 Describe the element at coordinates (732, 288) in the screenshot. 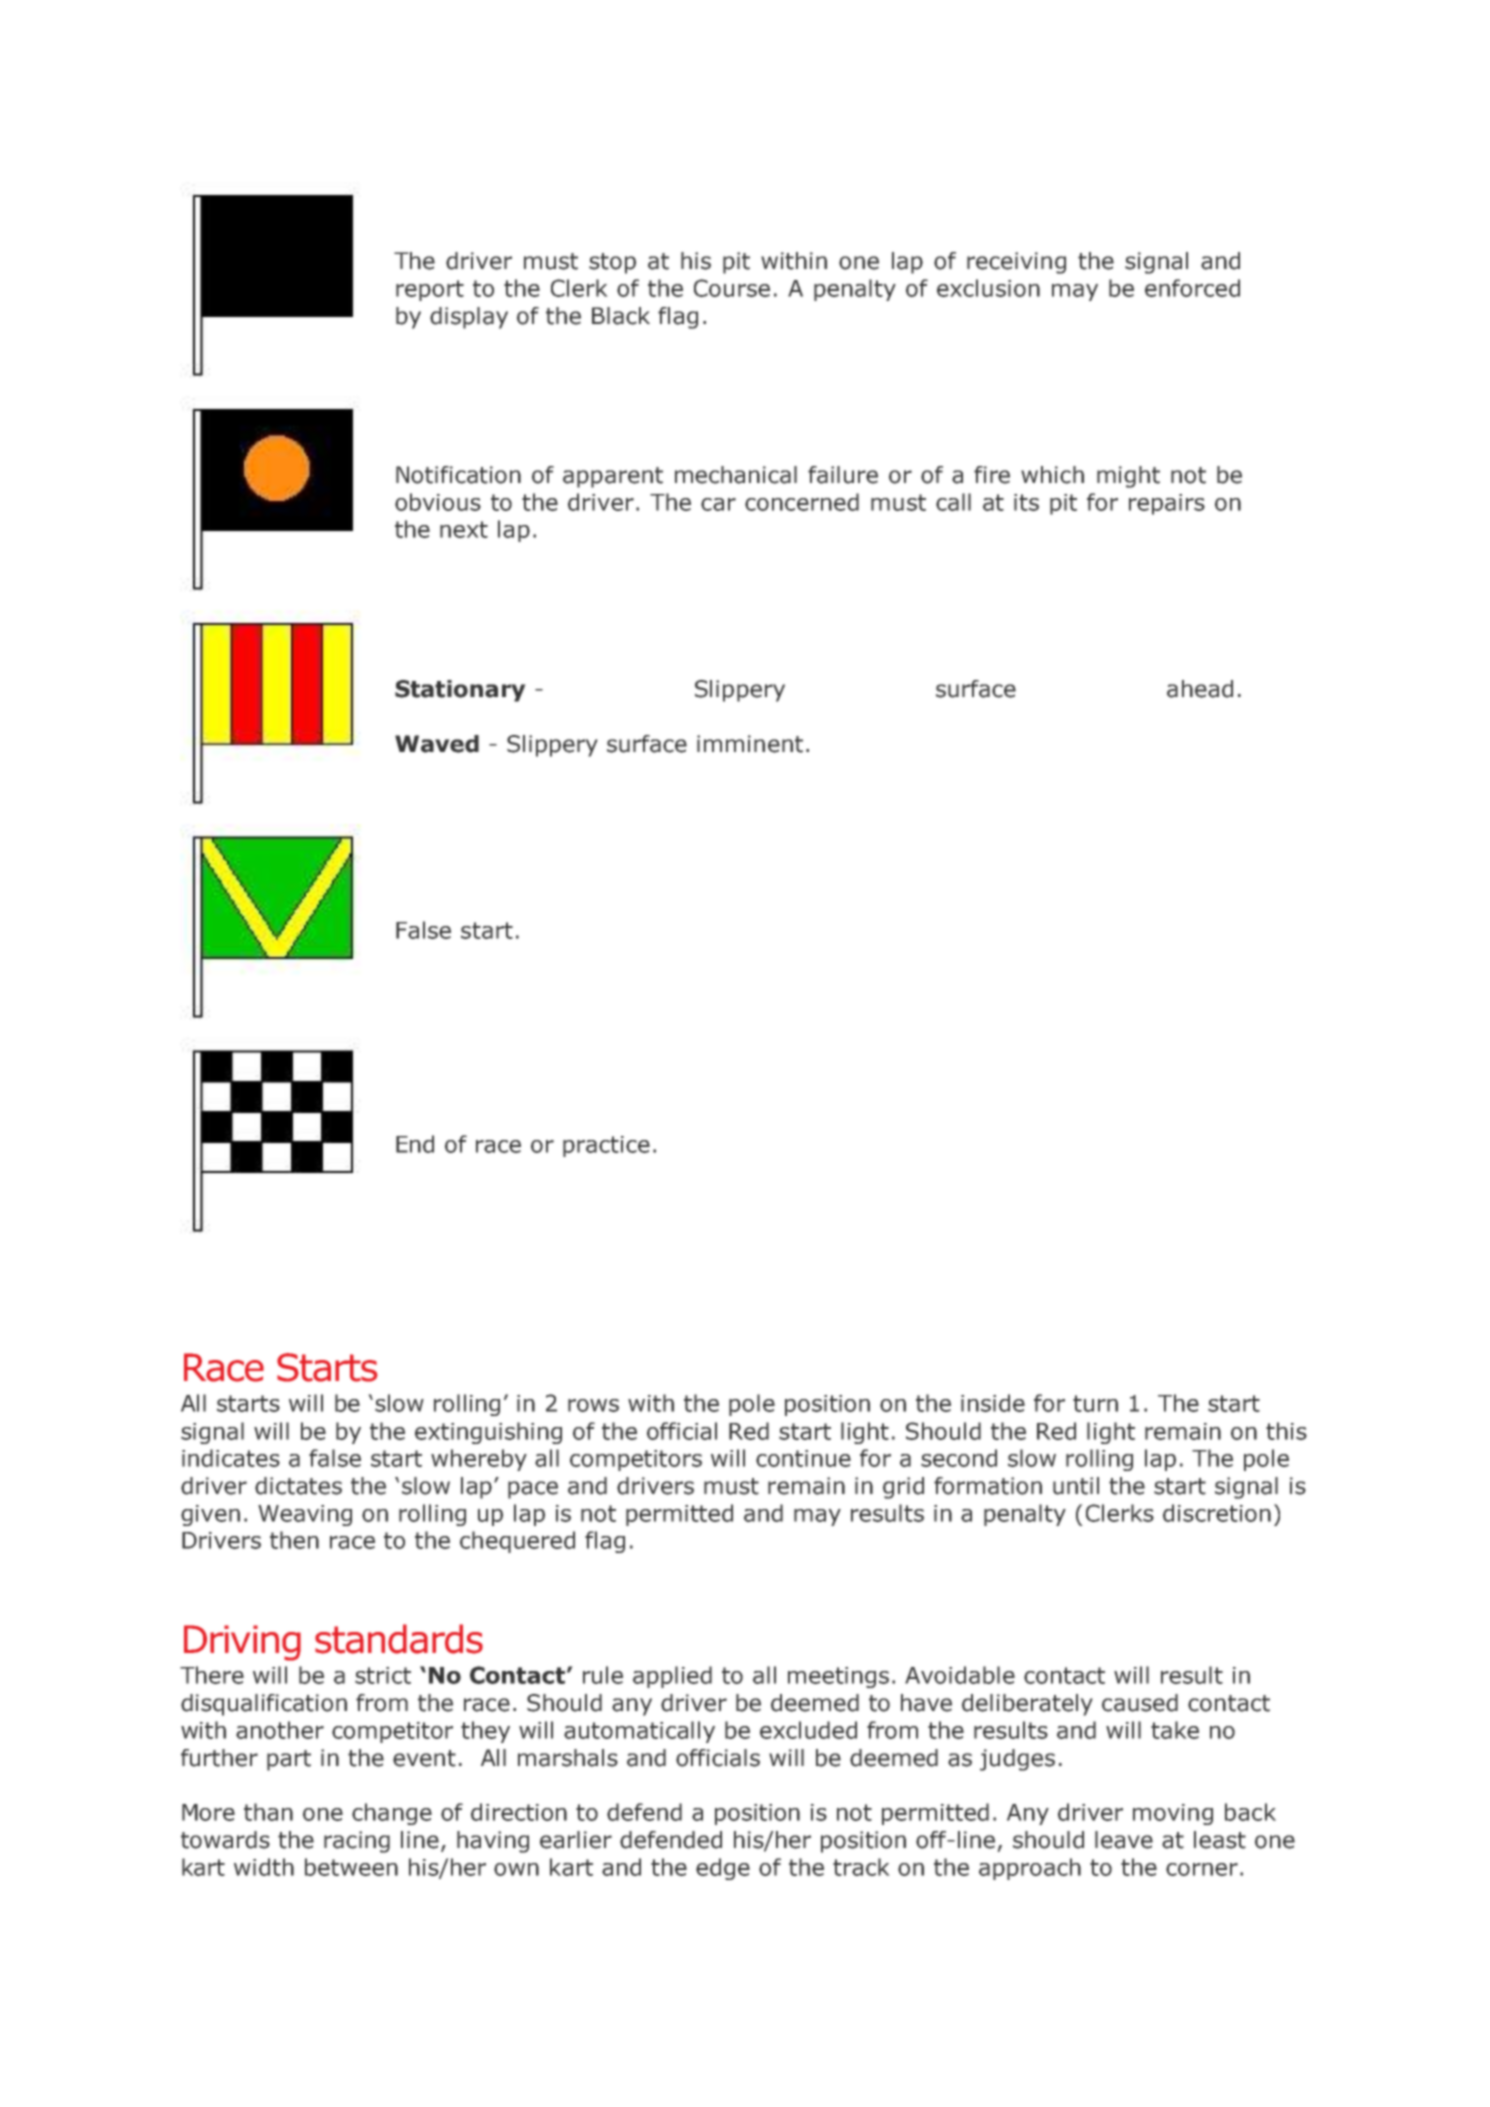

I see `Course` at that location.
